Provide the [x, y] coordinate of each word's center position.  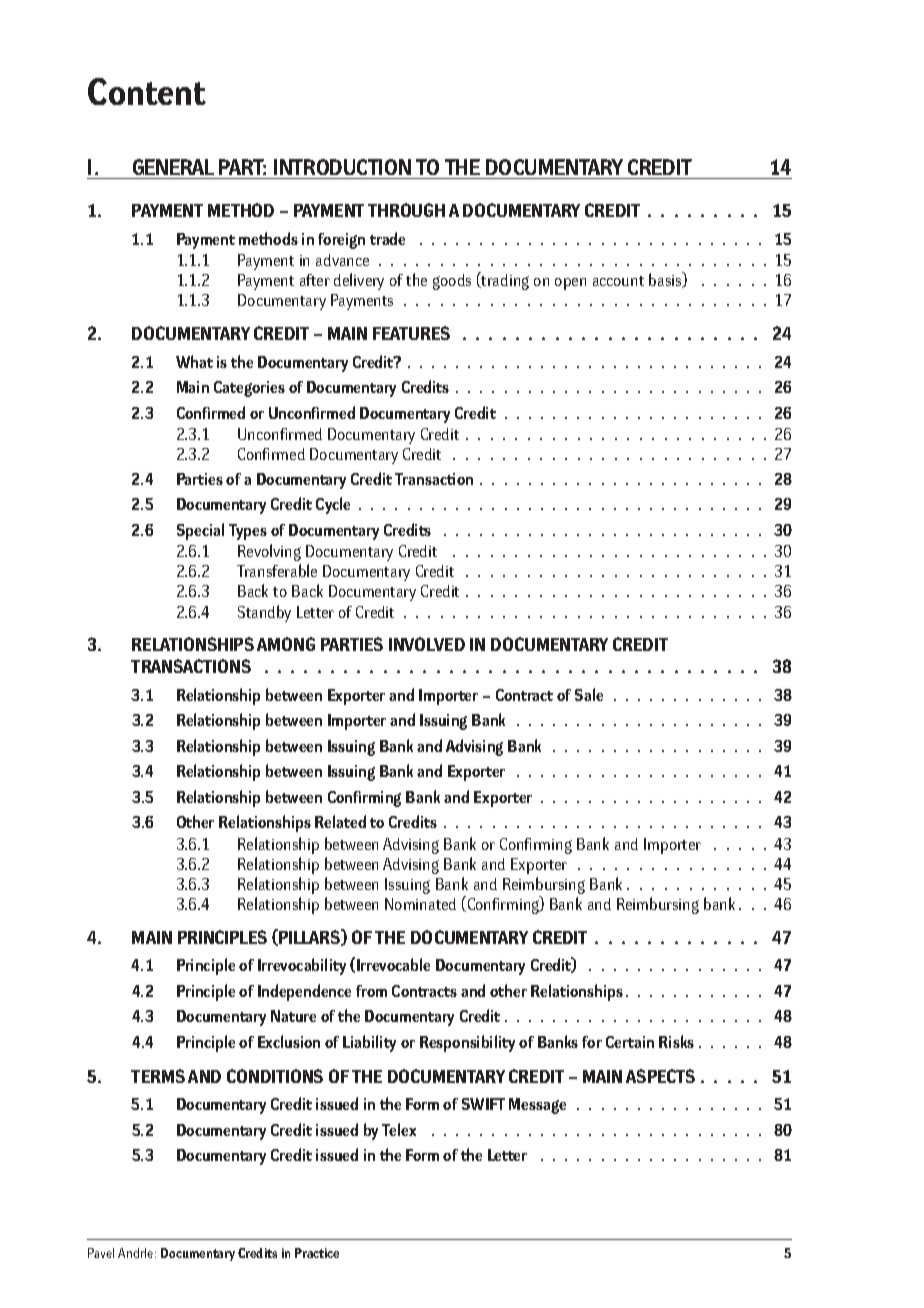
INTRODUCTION [342, 169]
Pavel [101, 1253]
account [618, 281]
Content [147, 91]
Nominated [420, 904]
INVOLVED [427, 644]
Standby [264, 613]
